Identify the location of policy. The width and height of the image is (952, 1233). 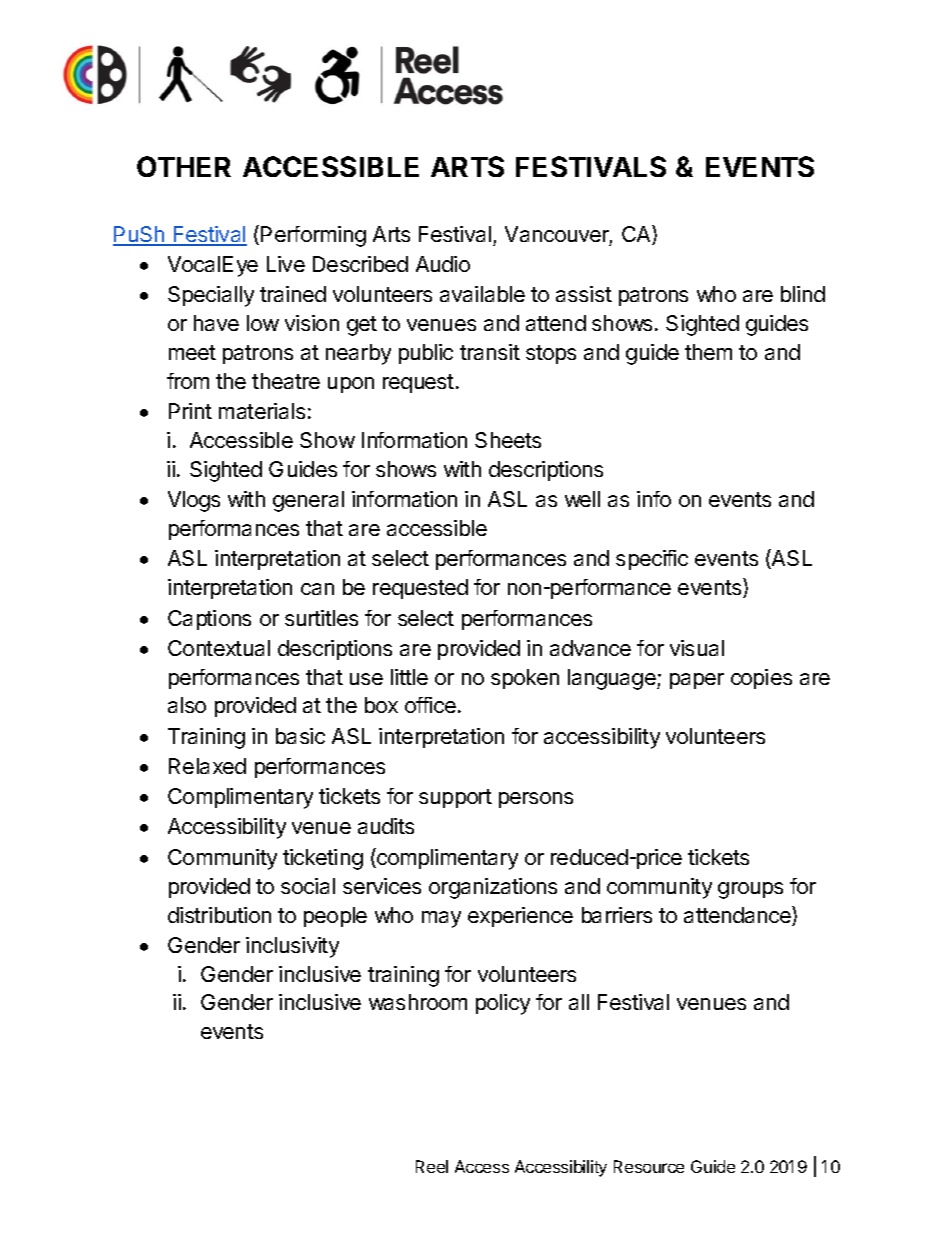
(503, 1004).
